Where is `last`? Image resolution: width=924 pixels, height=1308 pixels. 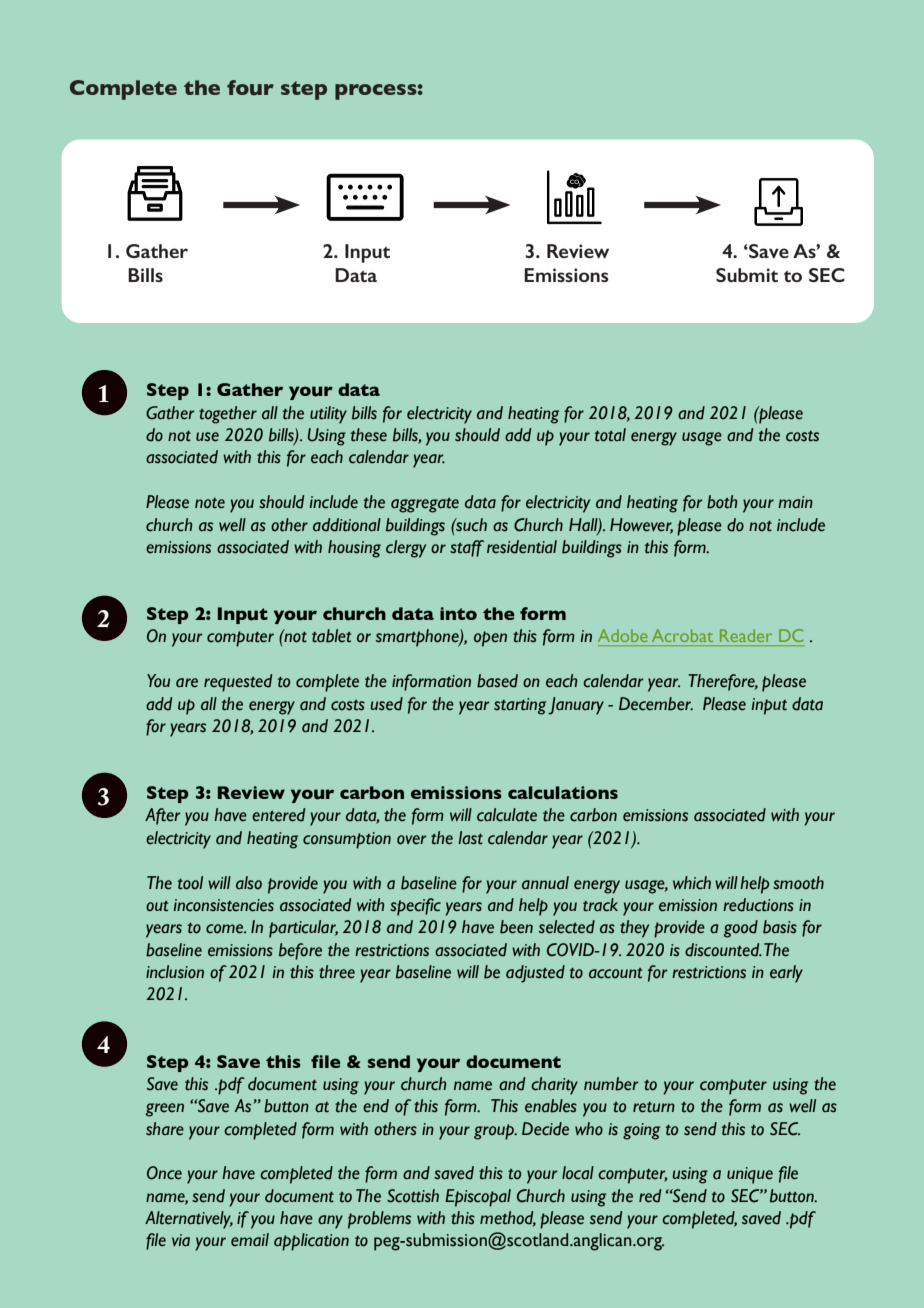
last is located at coordinates (470, 838).
